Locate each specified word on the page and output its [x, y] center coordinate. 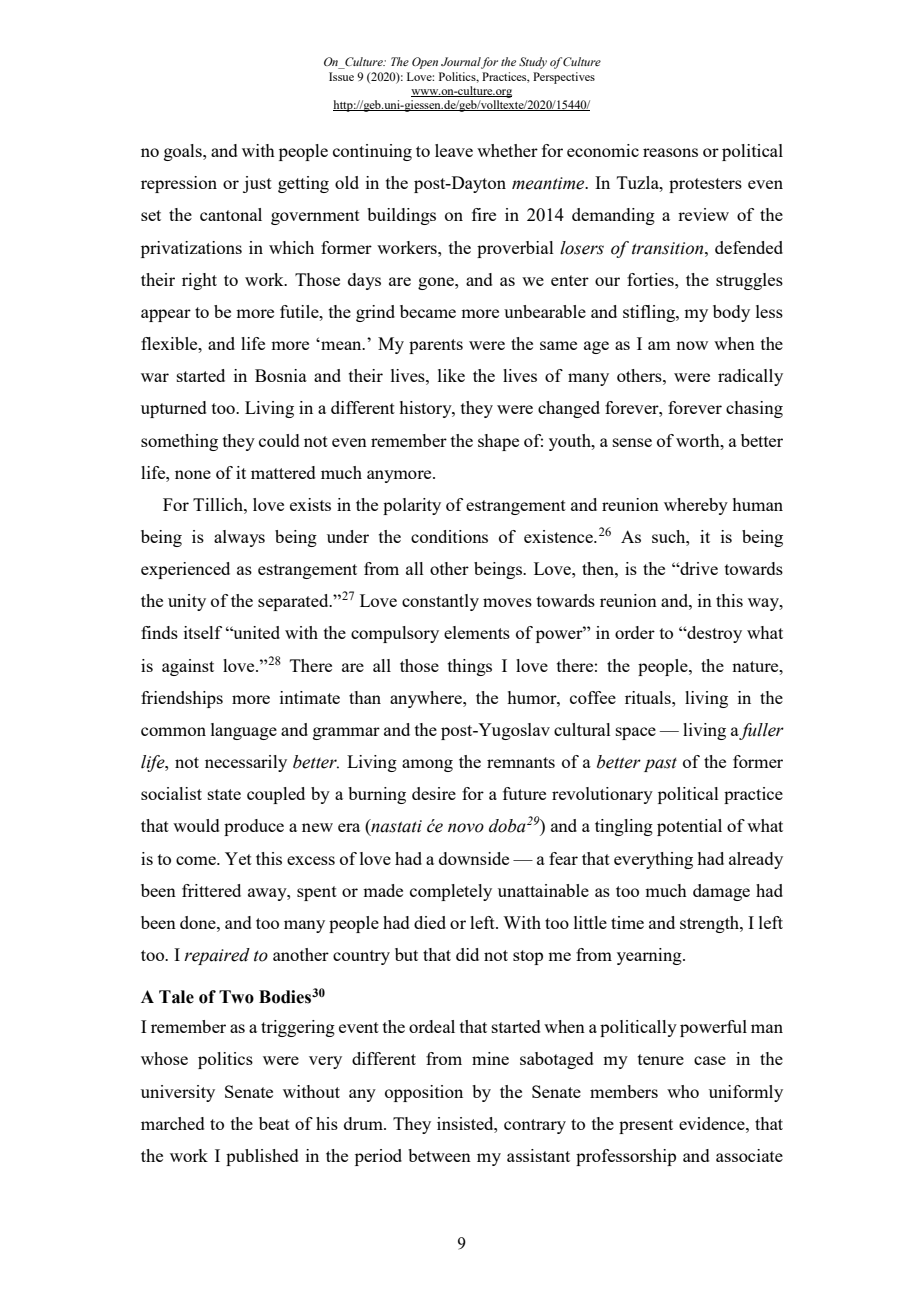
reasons [670, 152]
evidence [713, 1123]
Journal [461, 63]
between [439, 1155]
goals [184, 152]
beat [274, 1123]
